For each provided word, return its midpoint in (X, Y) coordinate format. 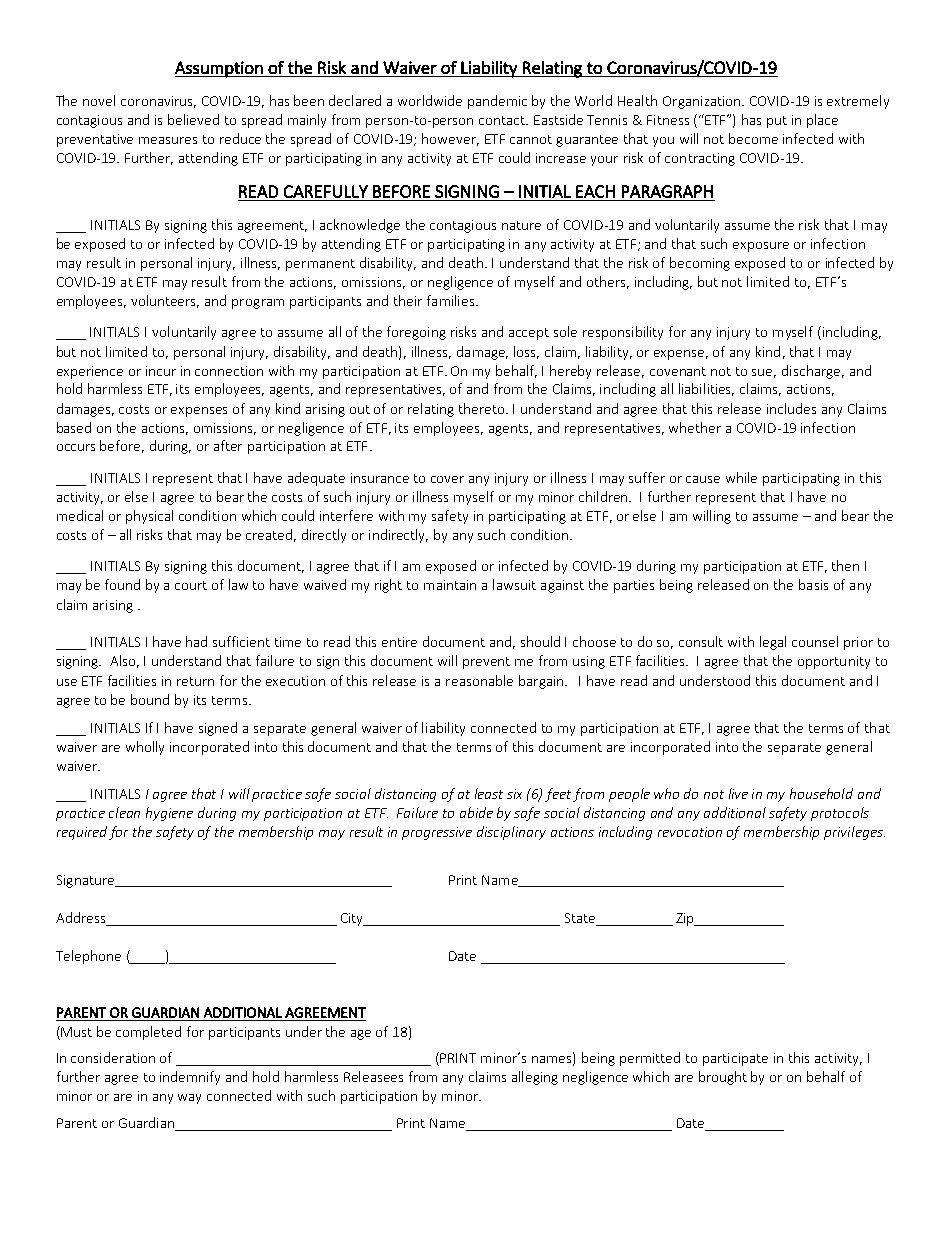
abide (476, 812)
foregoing (416, 333)
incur (161, 371)
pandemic (497, 102)
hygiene (169, 814)
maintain (450, 585)
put (777, 122)
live (738, 793)
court (191, 585)
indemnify (190, 1078)
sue (764, 373)
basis (813, 584)
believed (193, 119)
